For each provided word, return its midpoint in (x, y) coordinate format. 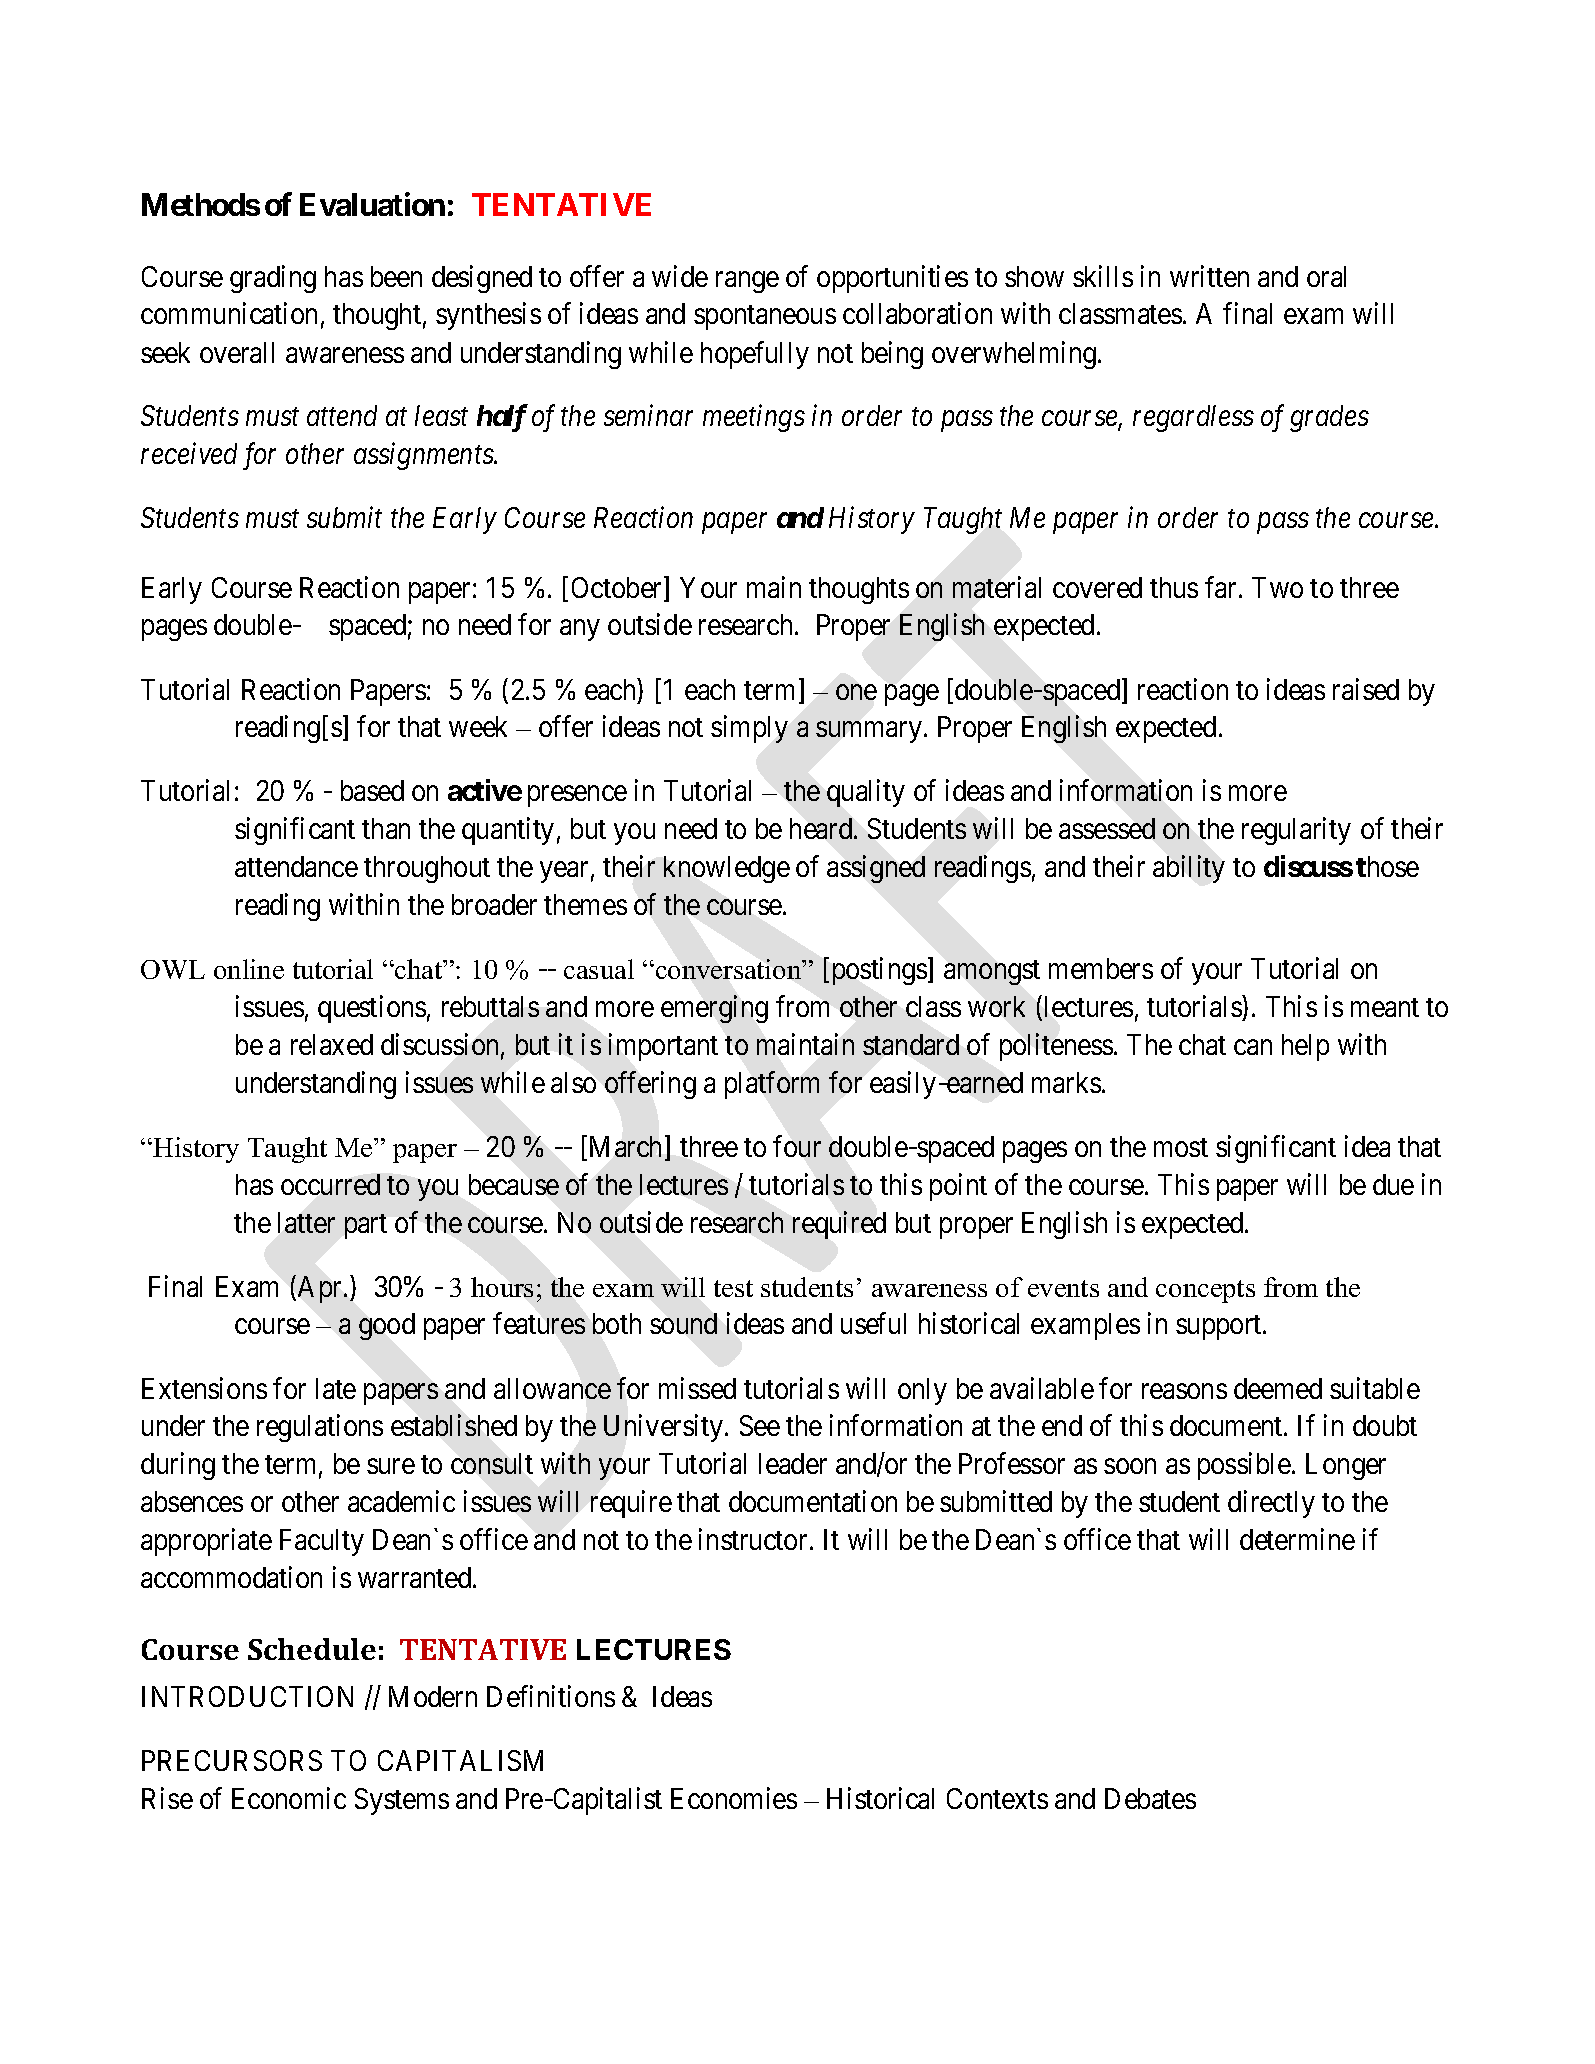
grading (273, 279)
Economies (734, 1798)
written (1209, 276)
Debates (1150, 1798)
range (747, 282)
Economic (289, 1798)
